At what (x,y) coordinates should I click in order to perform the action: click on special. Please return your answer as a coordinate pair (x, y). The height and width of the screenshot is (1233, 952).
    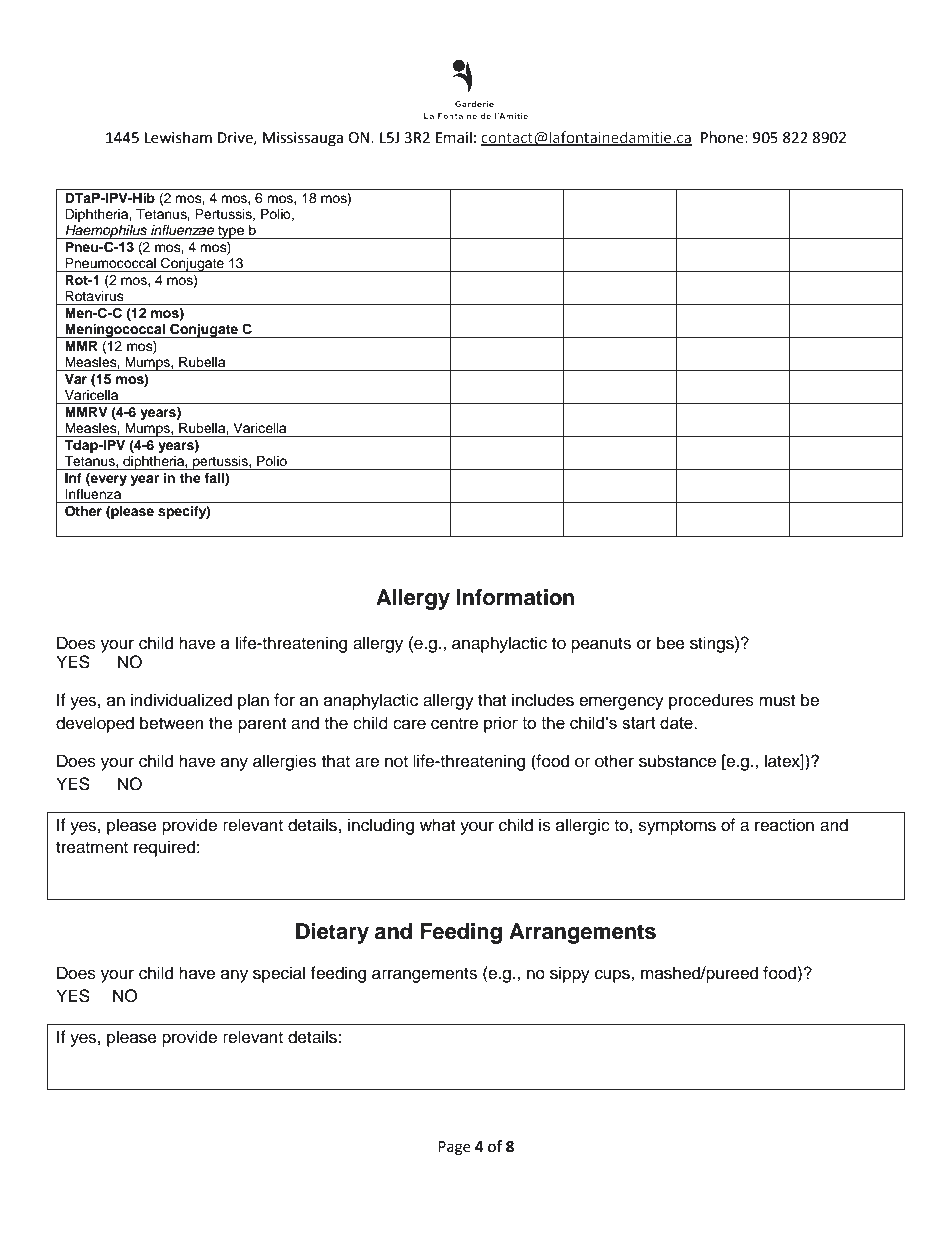
    Looking at the image, I should click on (279, 974).
